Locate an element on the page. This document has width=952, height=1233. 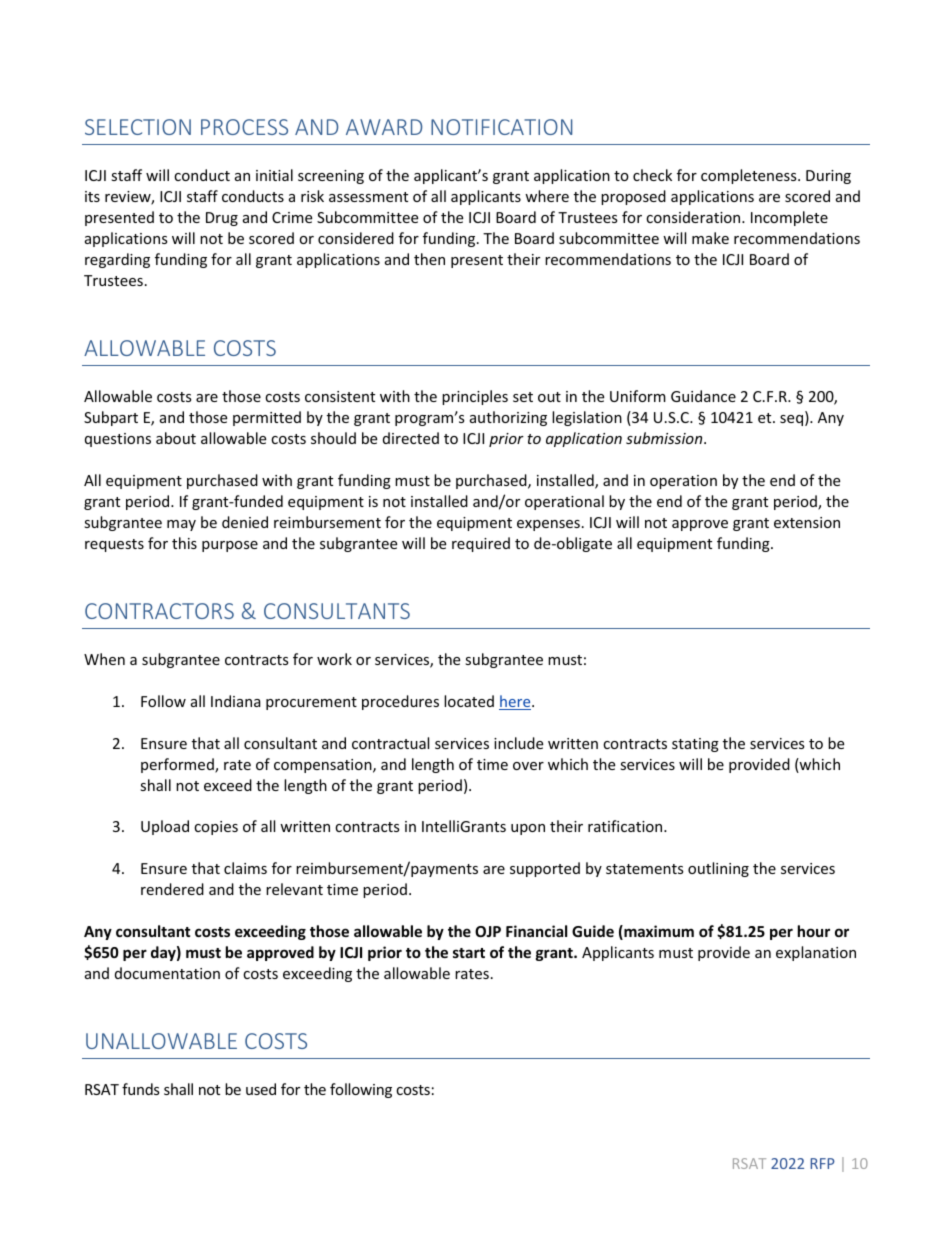
funds is located at coordinates (141, 1089).
